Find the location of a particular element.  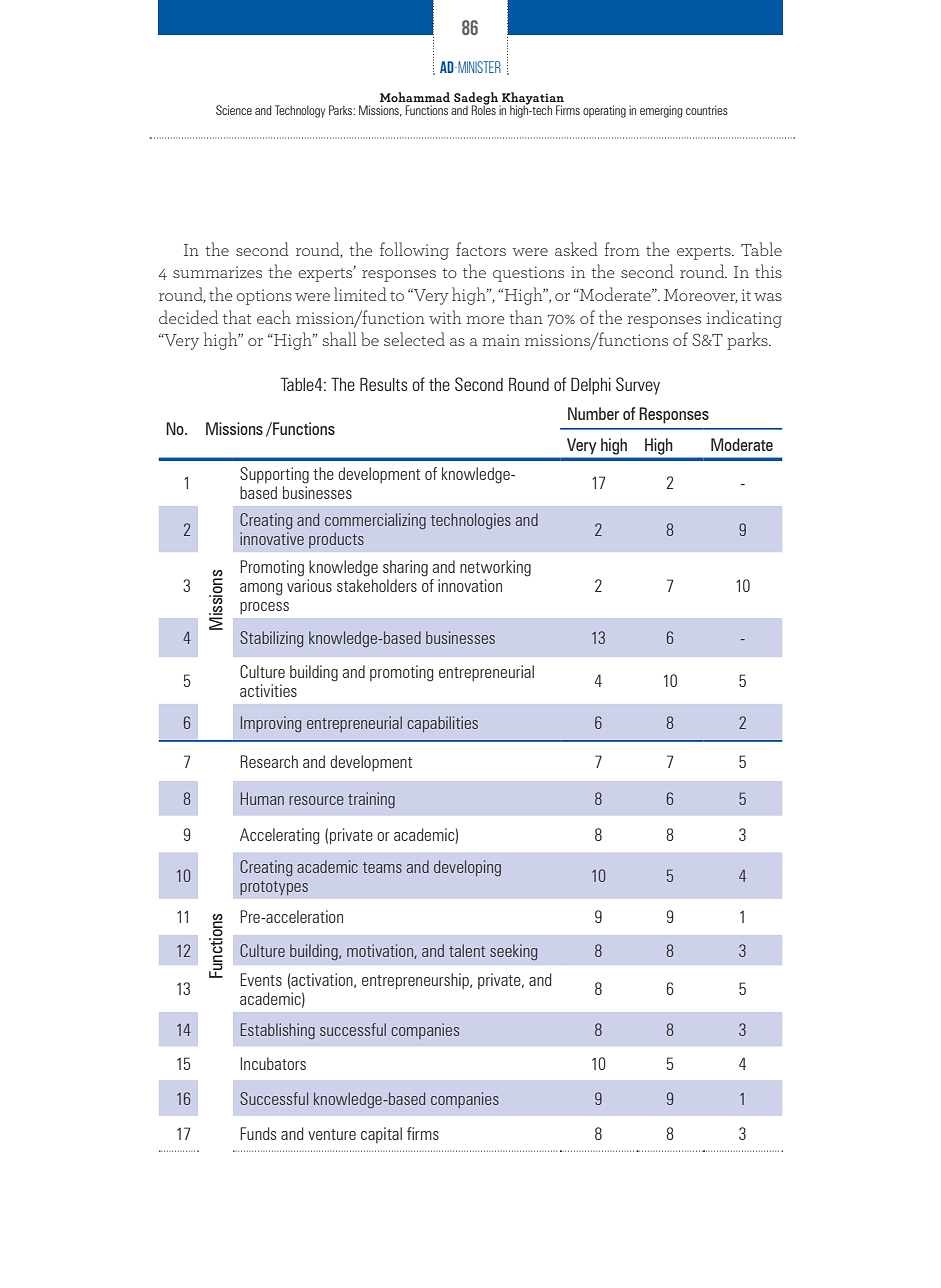

Survey is located at coordinates (638, 386).
